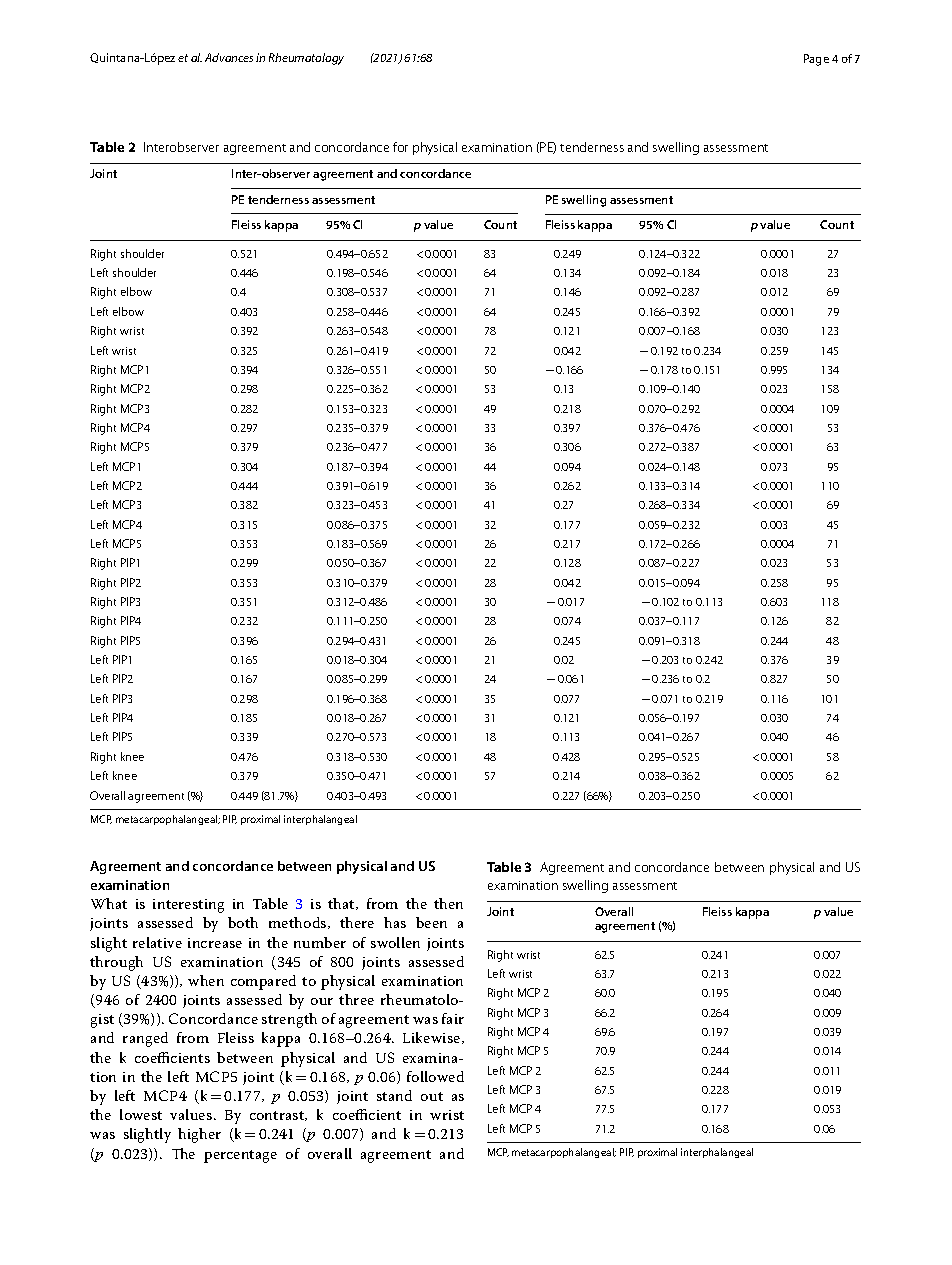 The width and height of the page is (952, 1265). What do you see at coordinates (816, 60) in the page?
I see `Page` at bounding box center [816, 60].
